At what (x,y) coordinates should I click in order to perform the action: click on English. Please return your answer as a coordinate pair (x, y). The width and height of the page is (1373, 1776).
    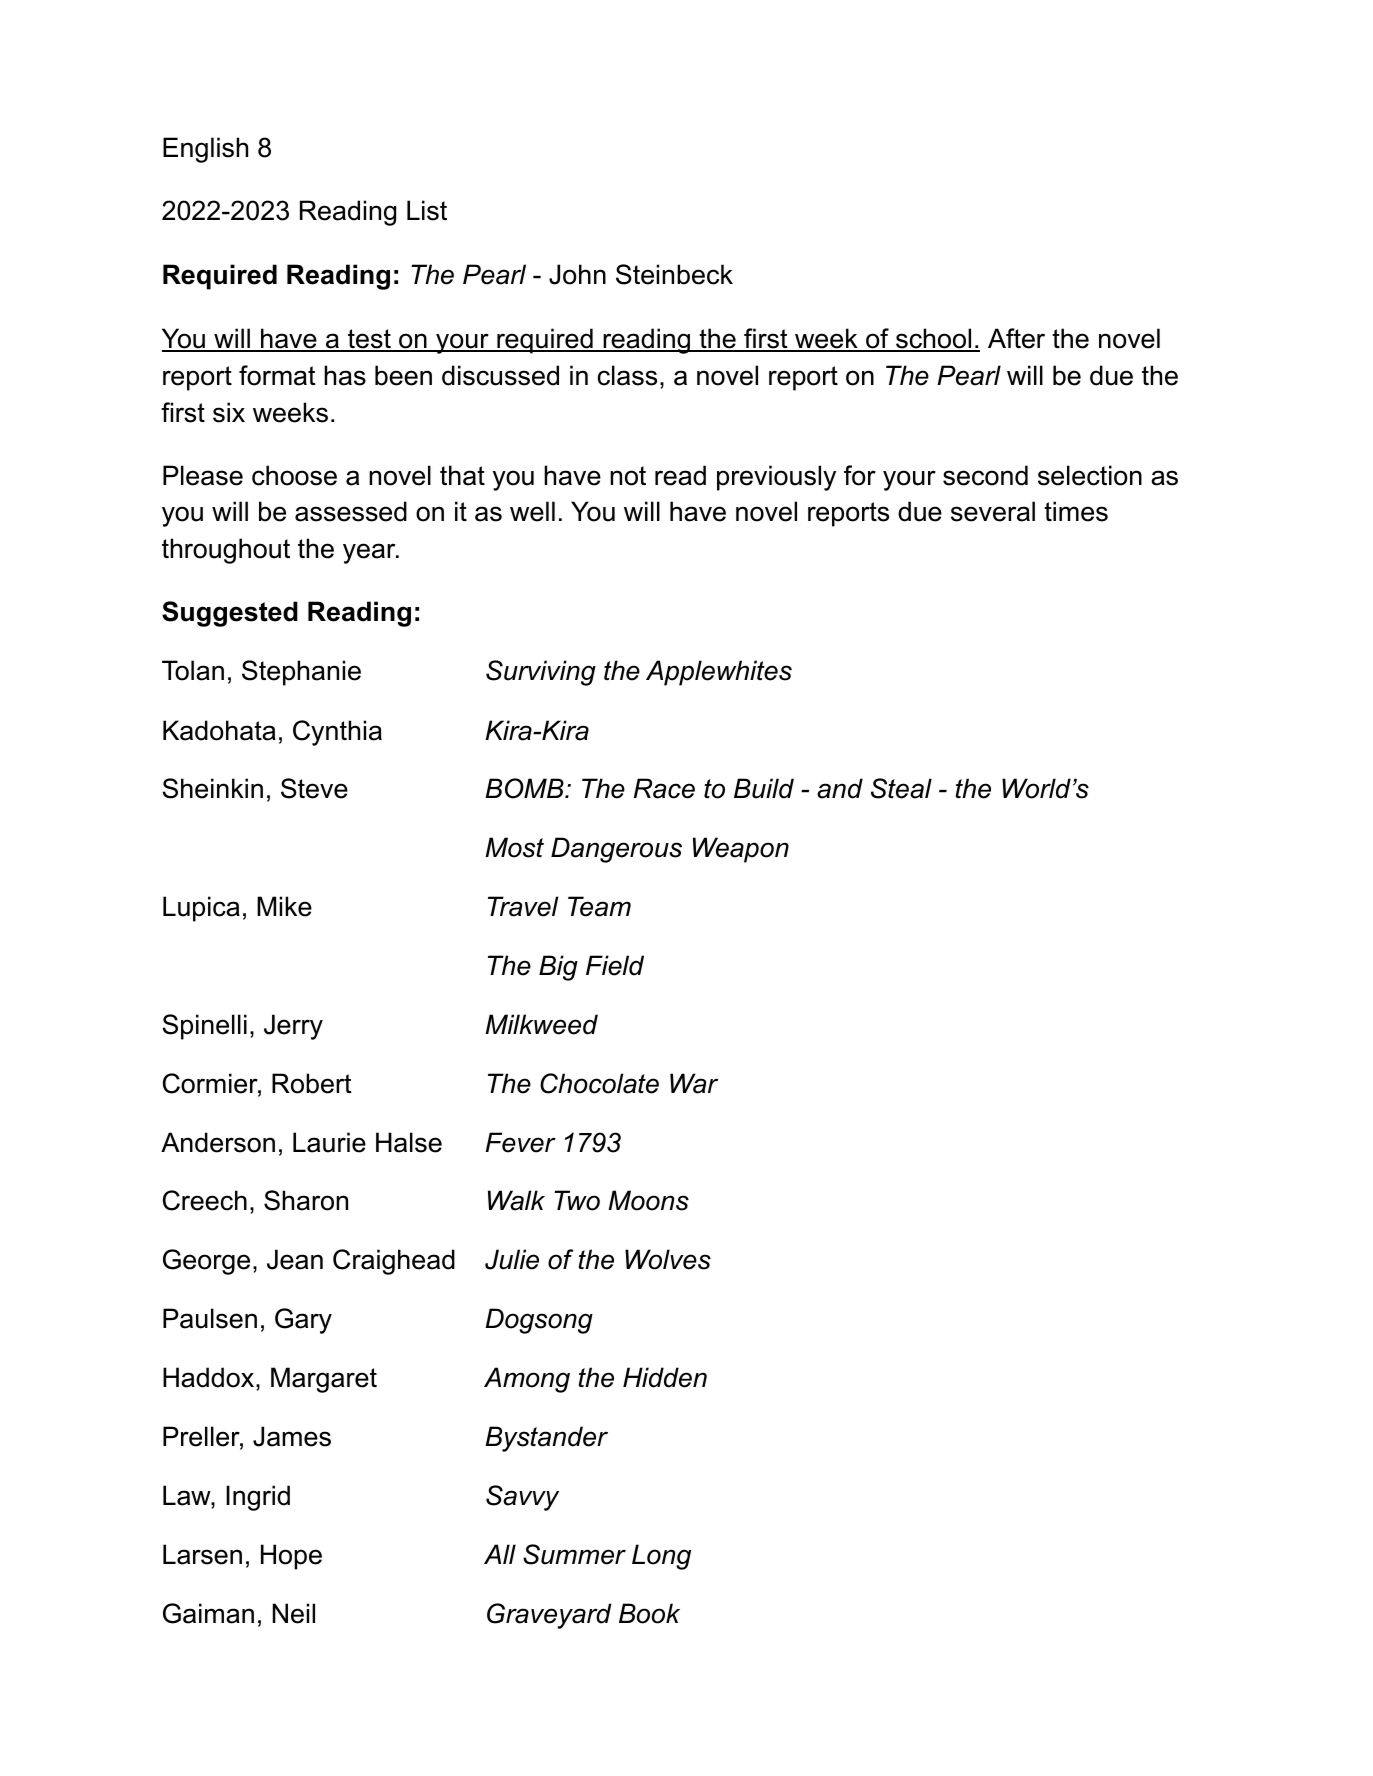
    Looking at the image, I should click on (205, 150).
